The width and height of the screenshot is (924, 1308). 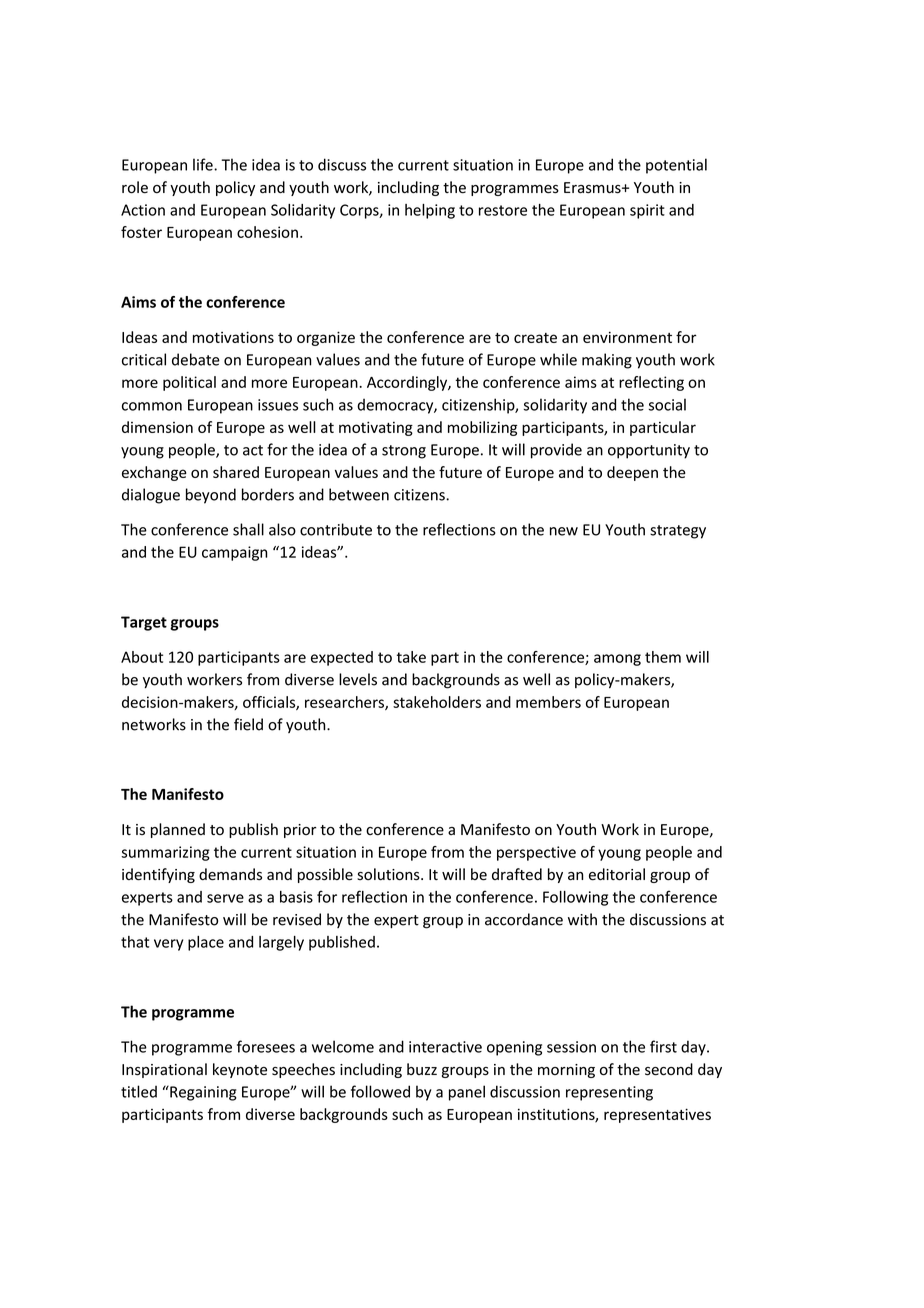 What do you see at coordinates (358, 679) in the screenshot?
I see `levels` at bounding box center [358, 679].
